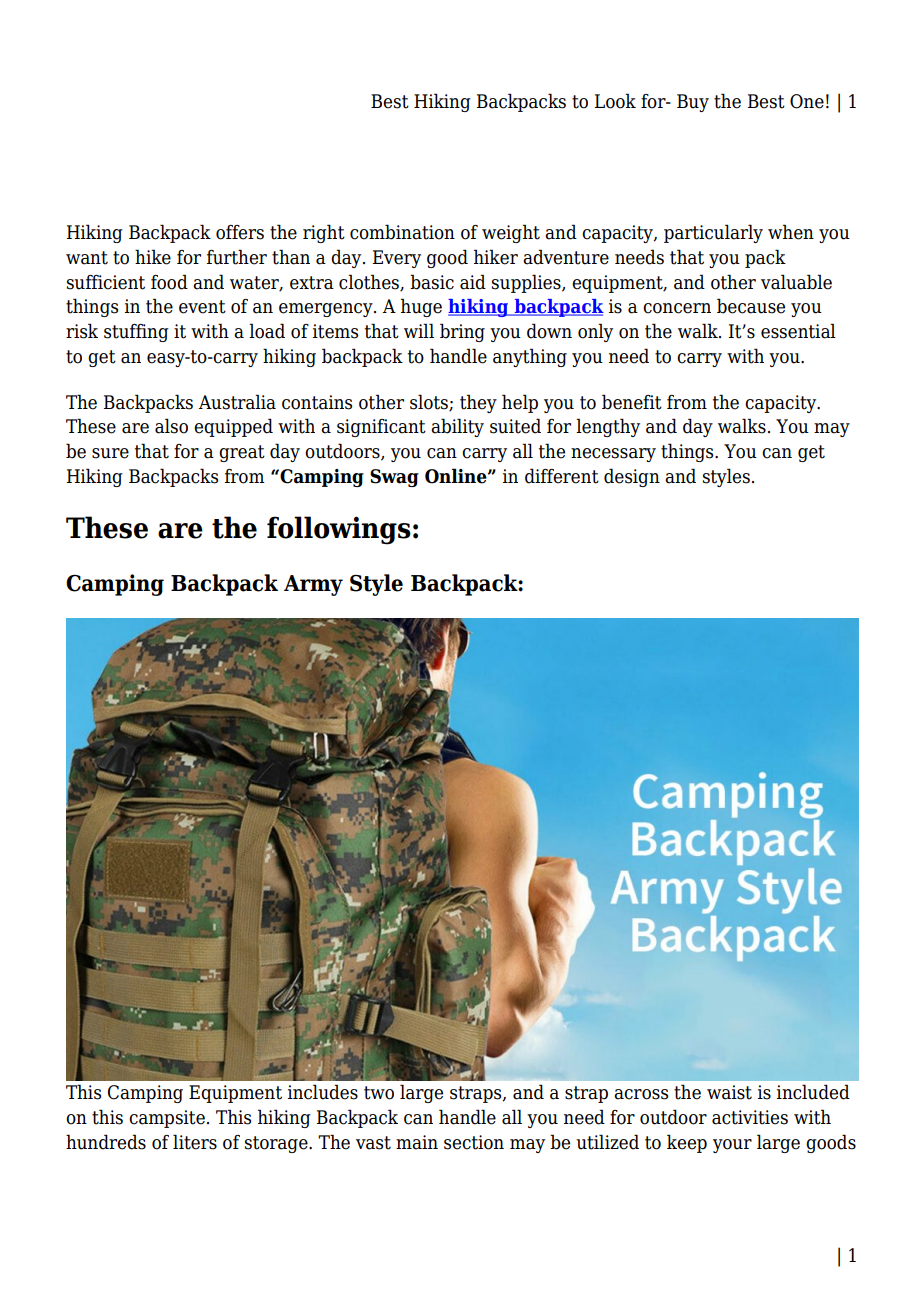 The width and height of the document is (924, 1308). Describe the element at coordinates (323, 1092) in the document. I see `includes` at that location.
